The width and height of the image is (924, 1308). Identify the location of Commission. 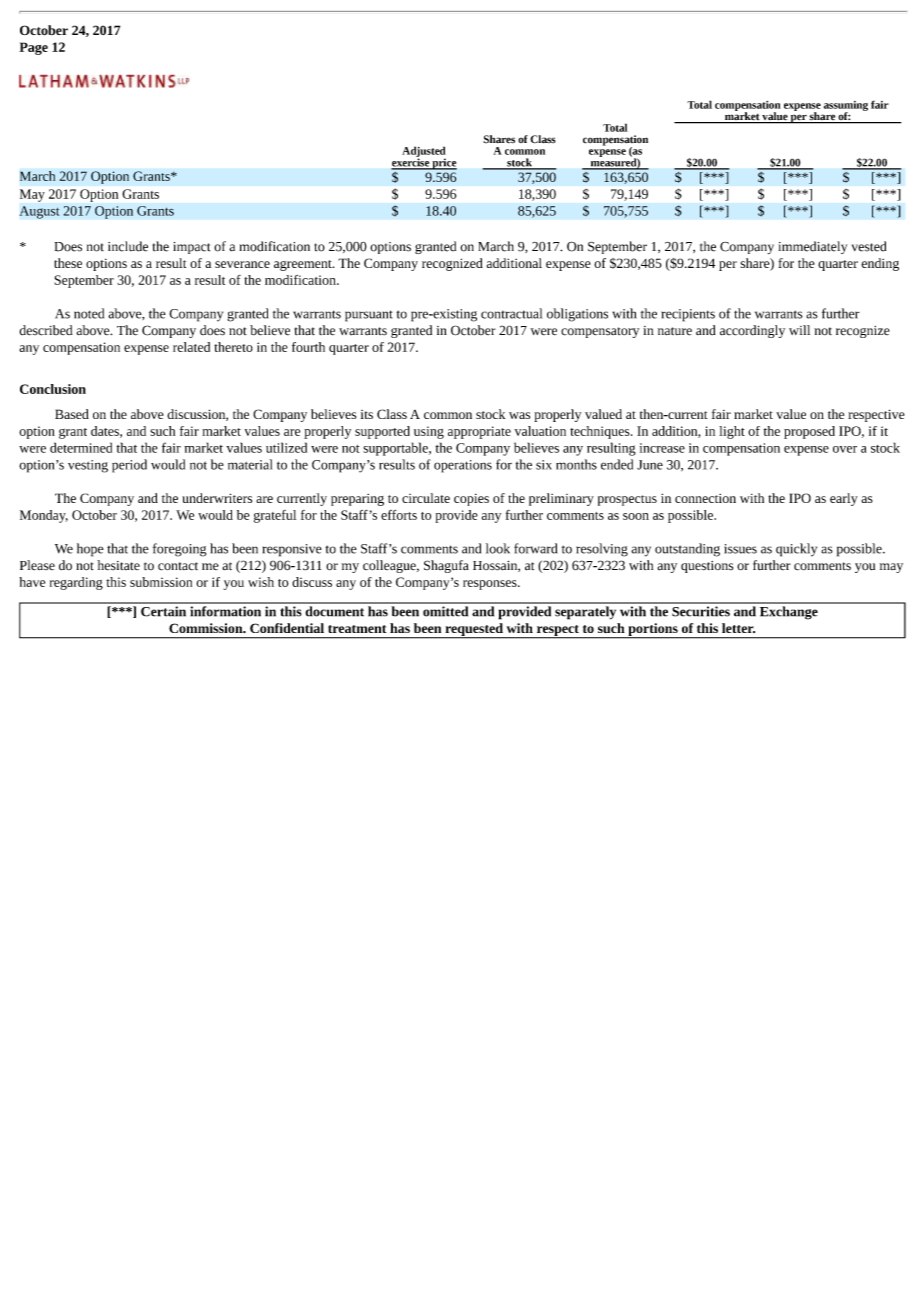
(207, 628).
